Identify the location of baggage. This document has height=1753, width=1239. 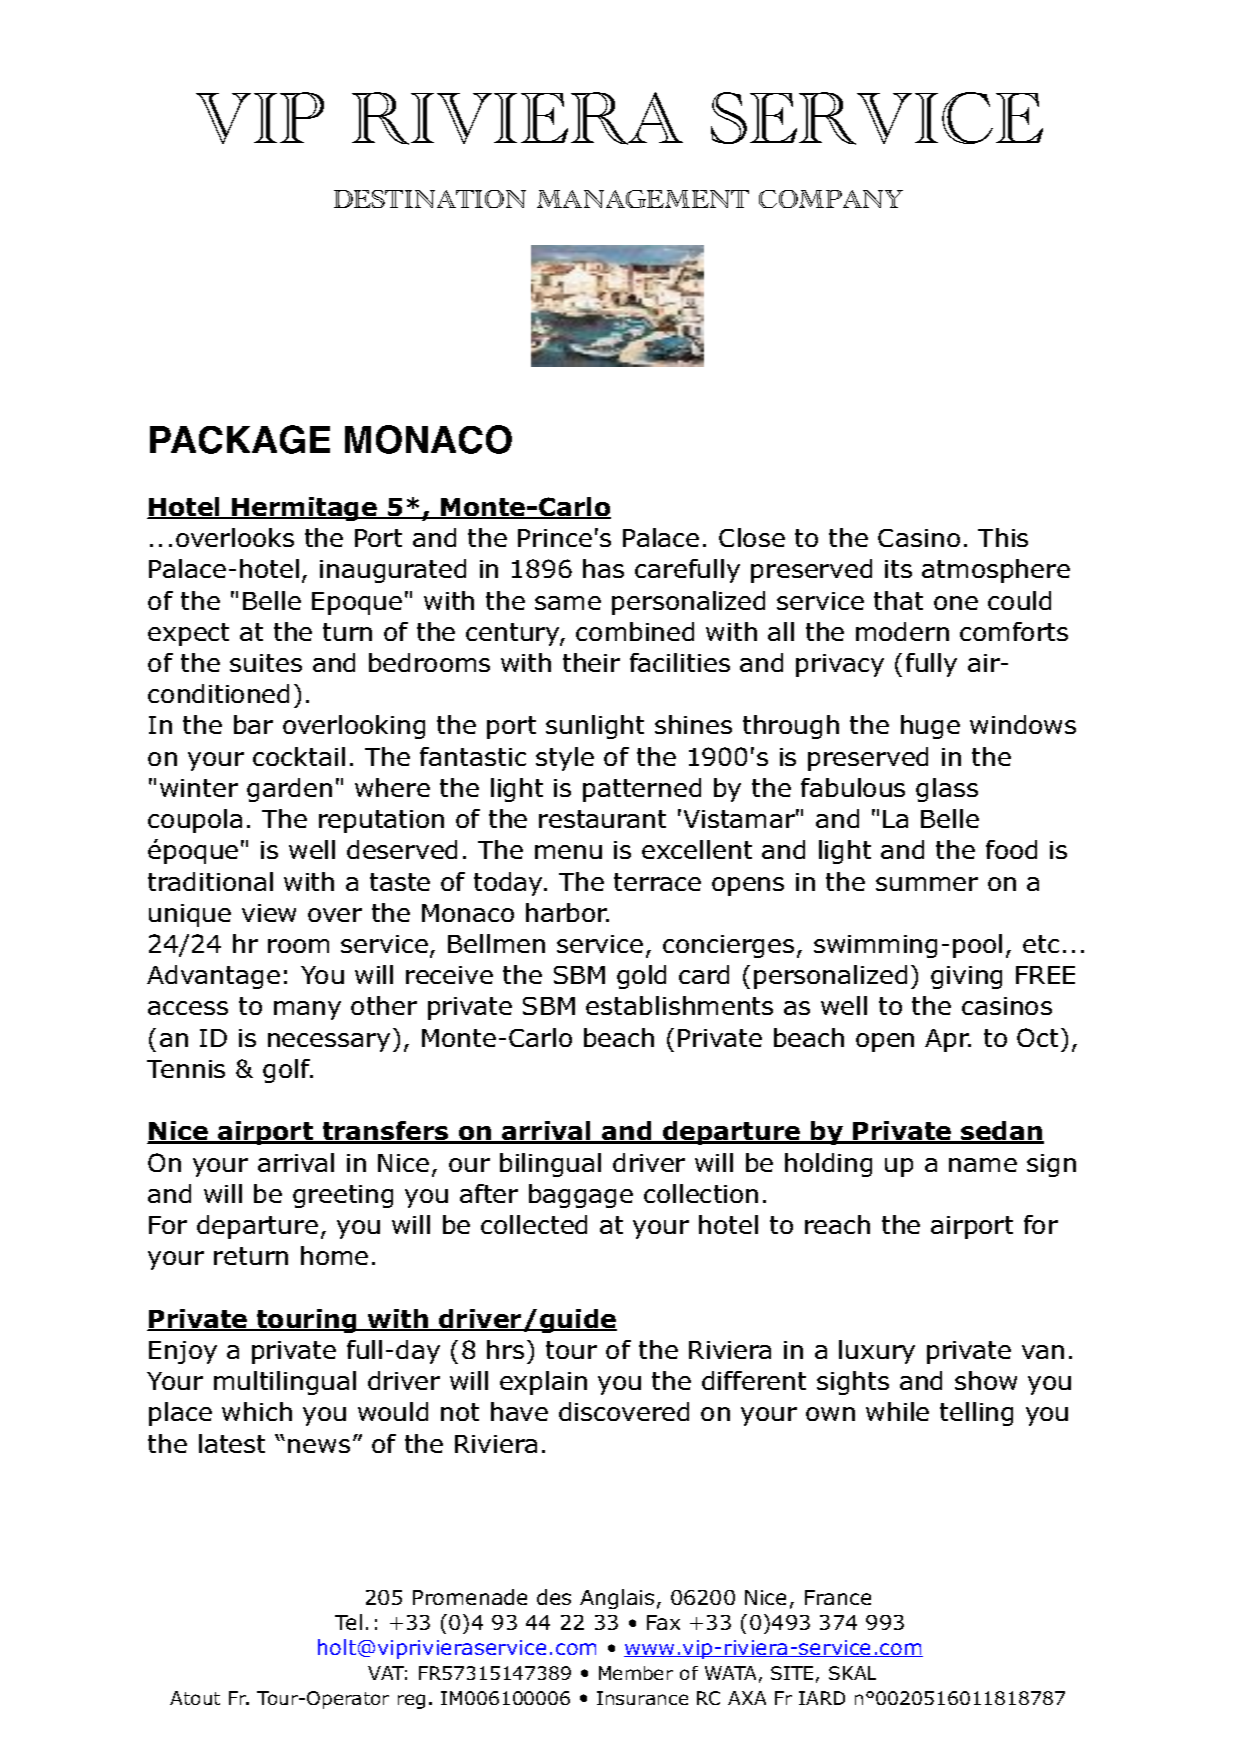
(581, 1196).
